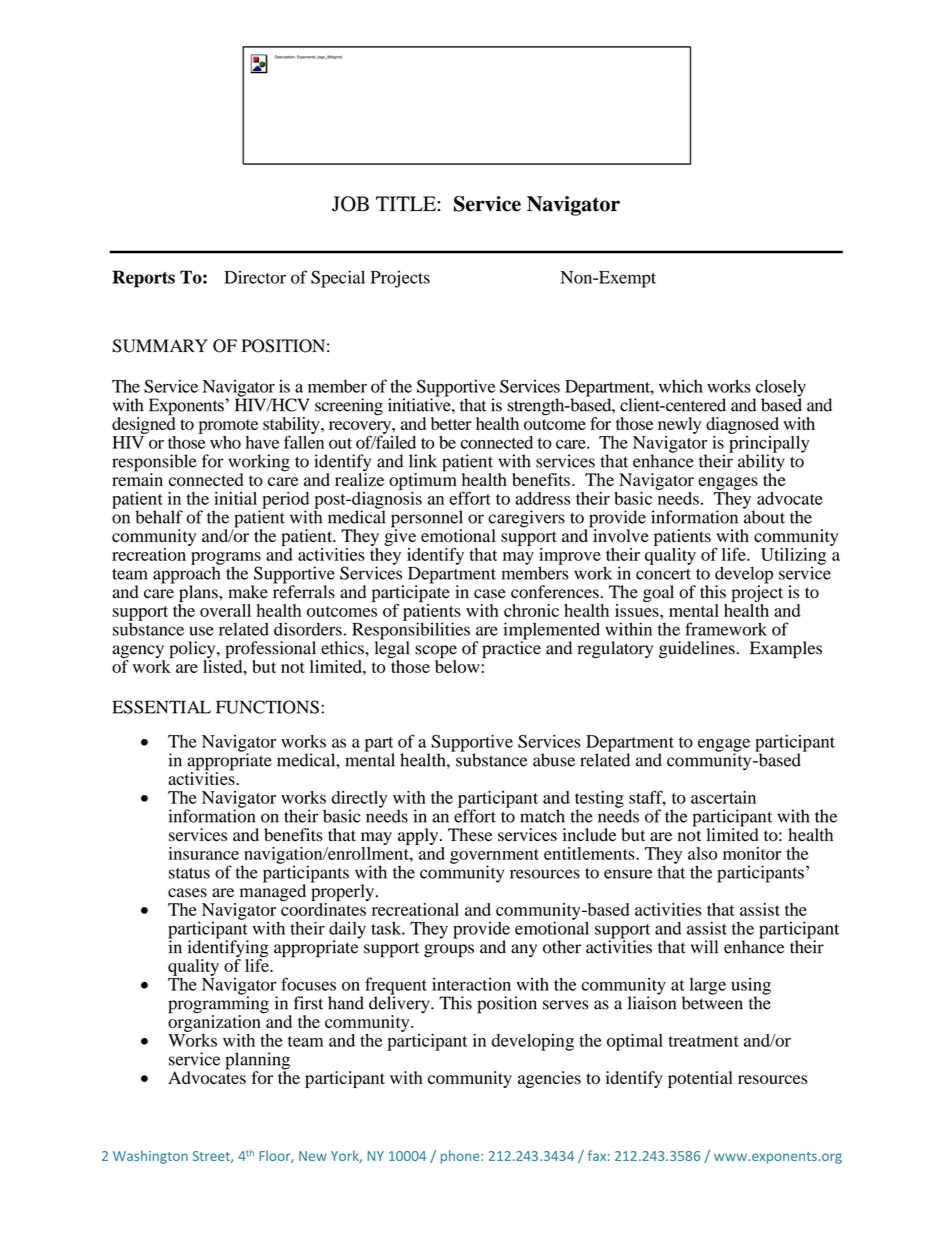 This image has width=952, height=1233. Describe the element at coordinates (427, 520) in the image. I see `personnel` at that location.
